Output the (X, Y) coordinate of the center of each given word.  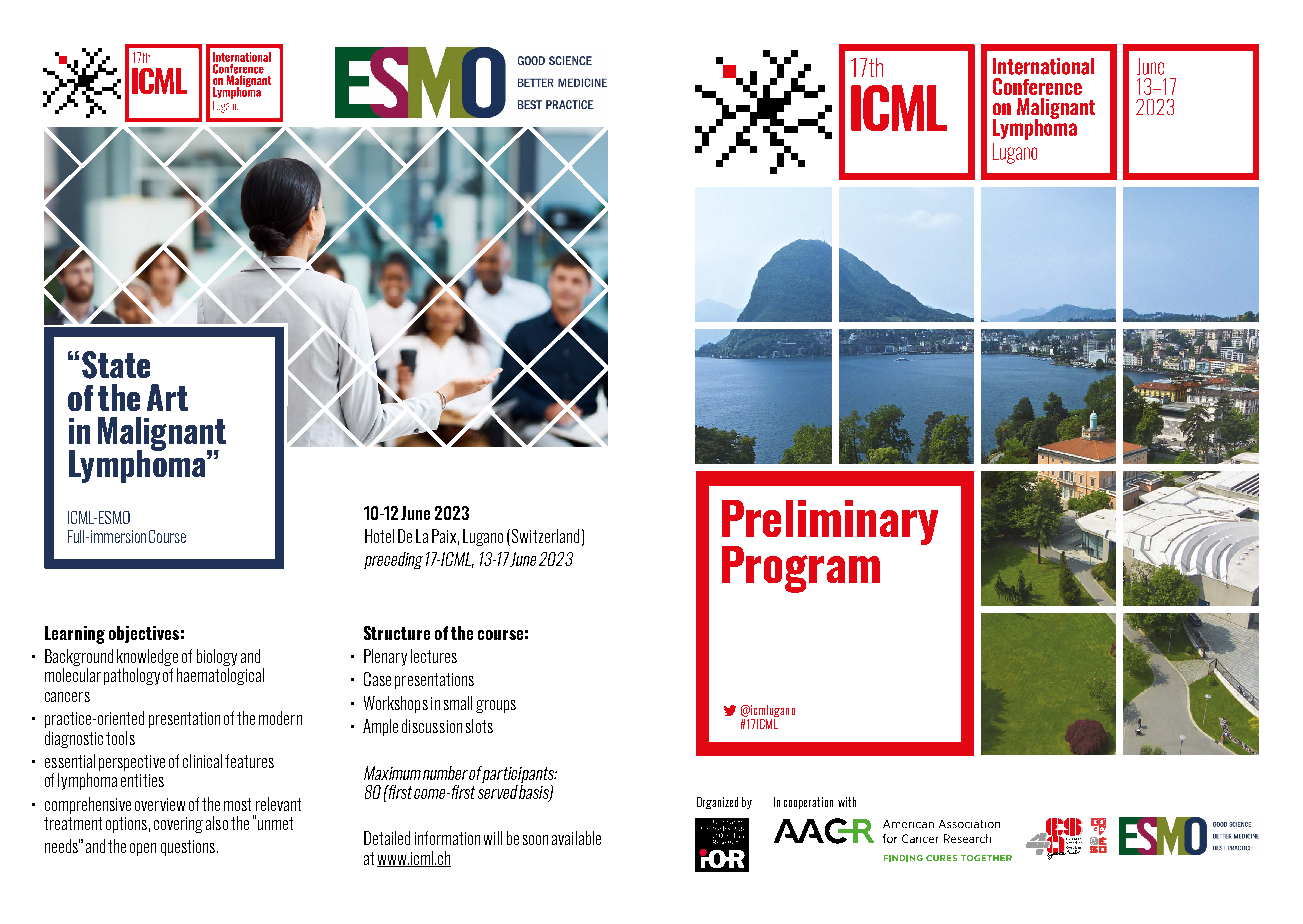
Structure (397, 633)
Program (801, 569)
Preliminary (830, 523)
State (116, 365)
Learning (75, 635)
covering (178, 825)
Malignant (162, 435)
